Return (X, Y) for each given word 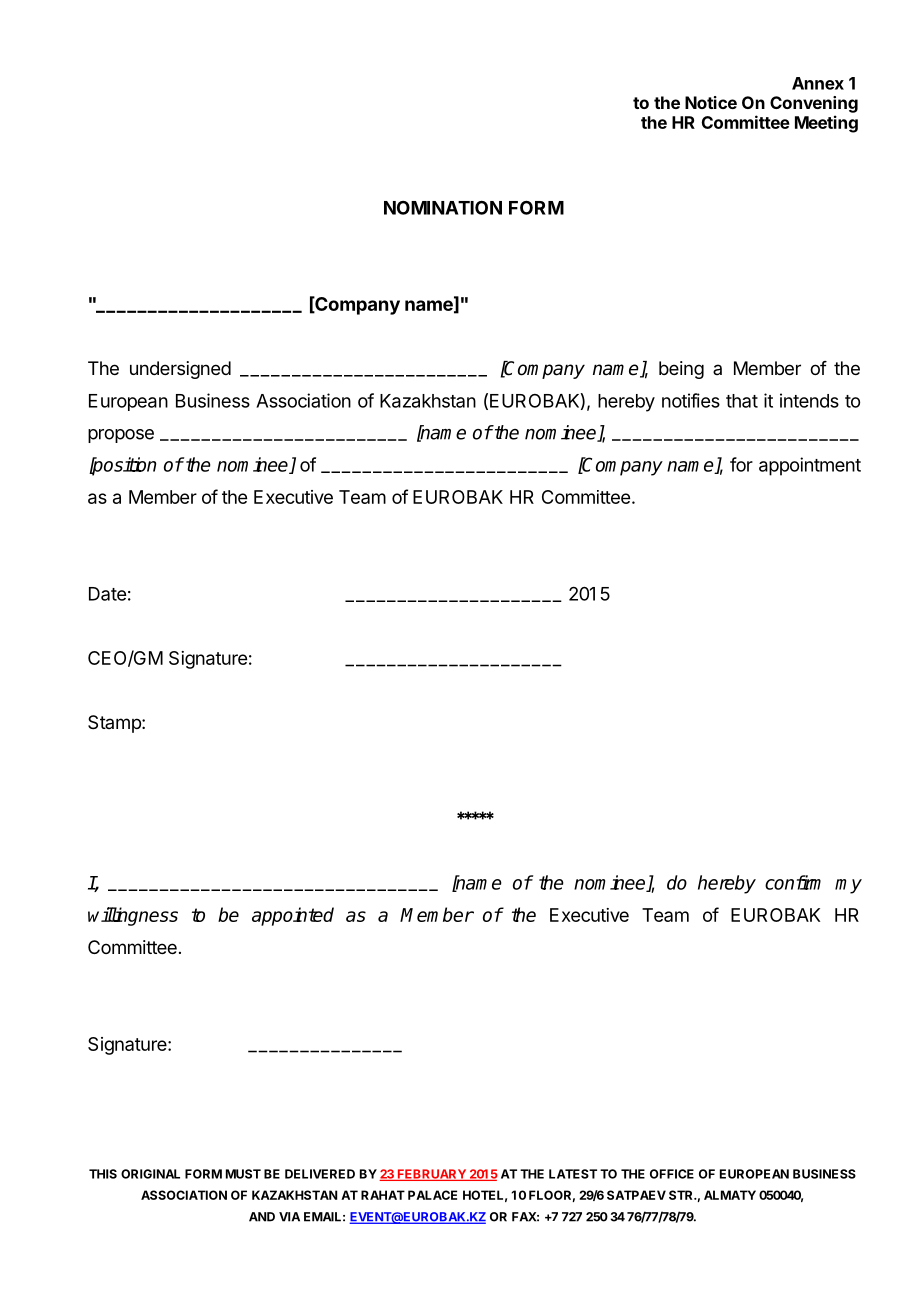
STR (682, 1195)
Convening (814, 104)
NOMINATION (443, 207)
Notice (711, 102)
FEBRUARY (431, 1175)
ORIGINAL (150, 1174)
